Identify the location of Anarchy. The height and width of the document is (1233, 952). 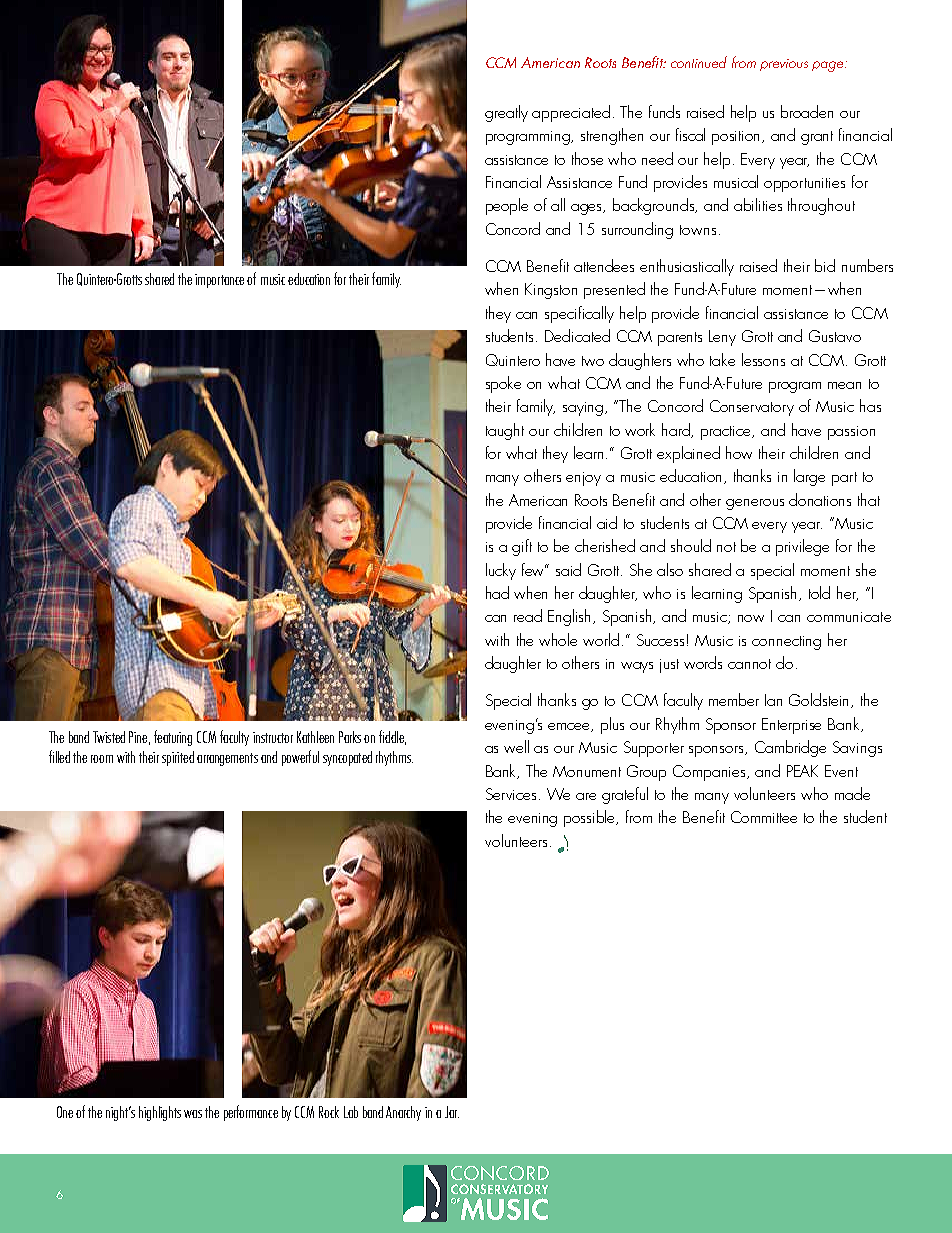
(403, 1113).
